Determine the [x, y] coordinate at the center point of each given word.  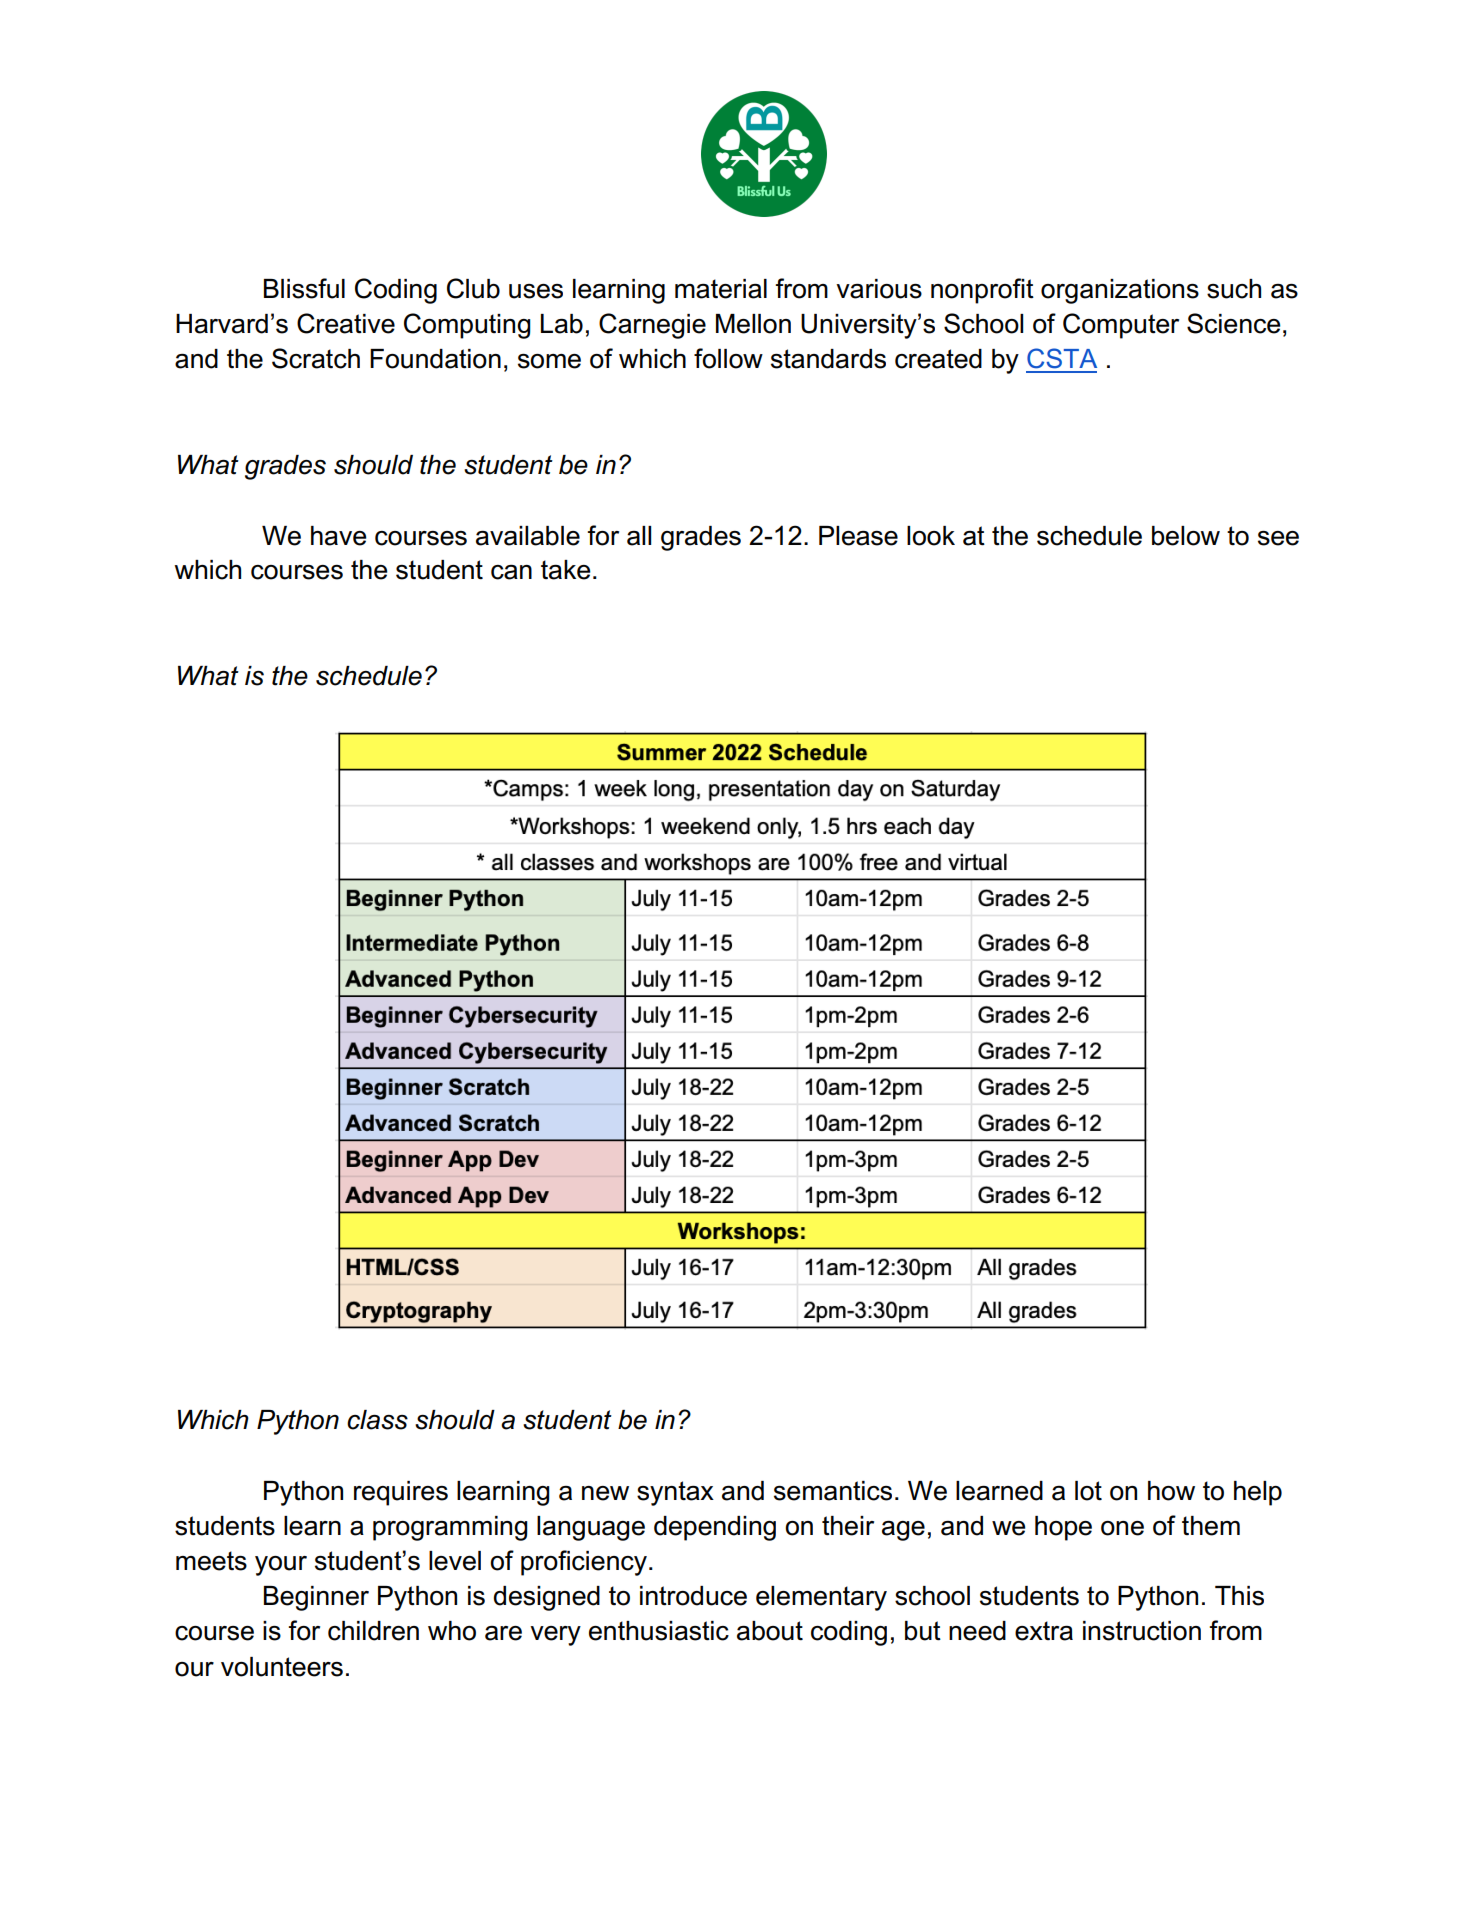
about [770, 1631]
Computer [1121, 326]
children [373, 1631]
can [511, 572]
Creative [346, 323]
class [377, 1420]
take [566, 570]
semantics [833, 1491]
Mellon [753, 324]
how [1171, 1491]
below [1186, 536]
